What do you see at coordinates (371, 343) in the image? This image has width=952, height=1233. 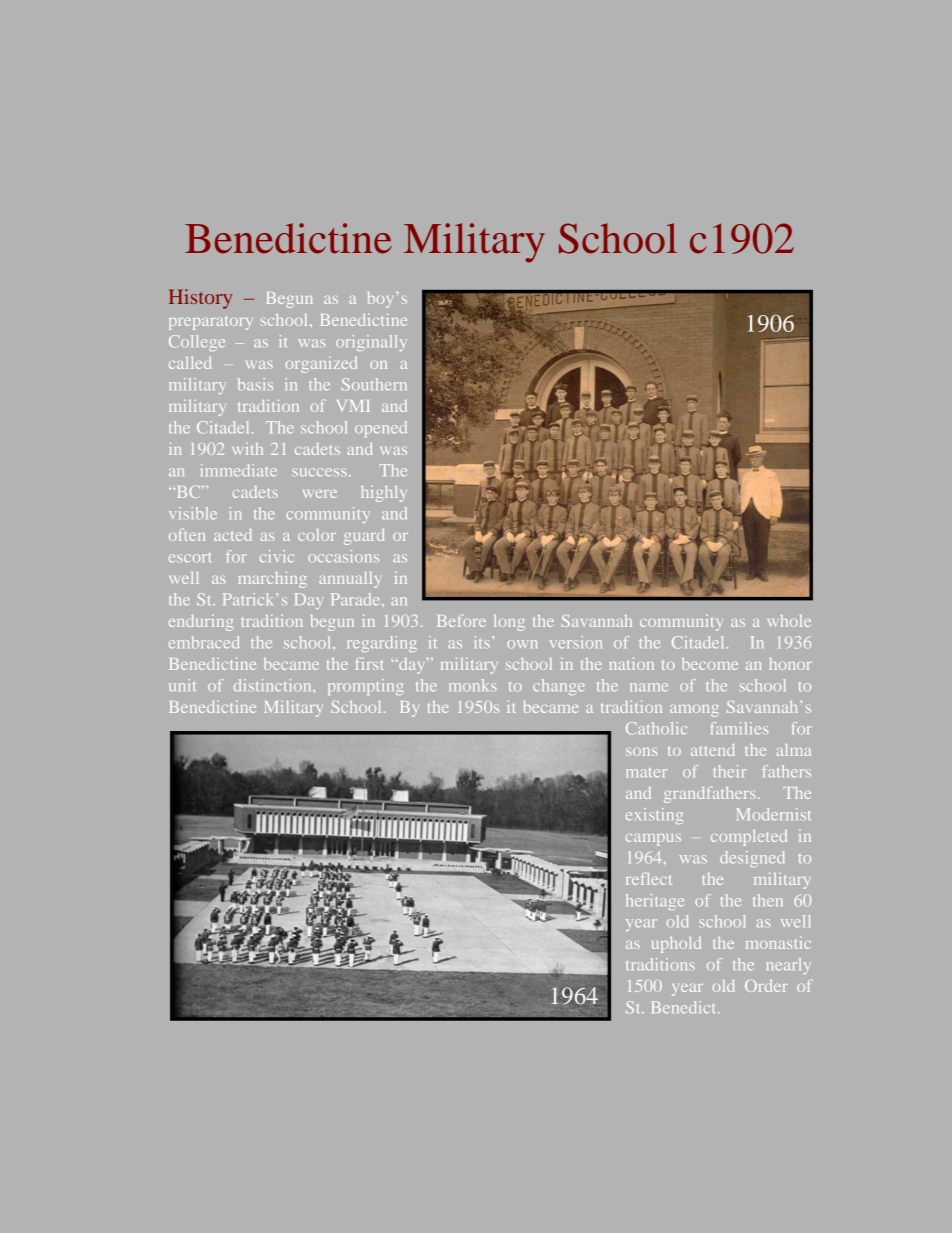 I see `originally` at bounding box center [371, 343].
